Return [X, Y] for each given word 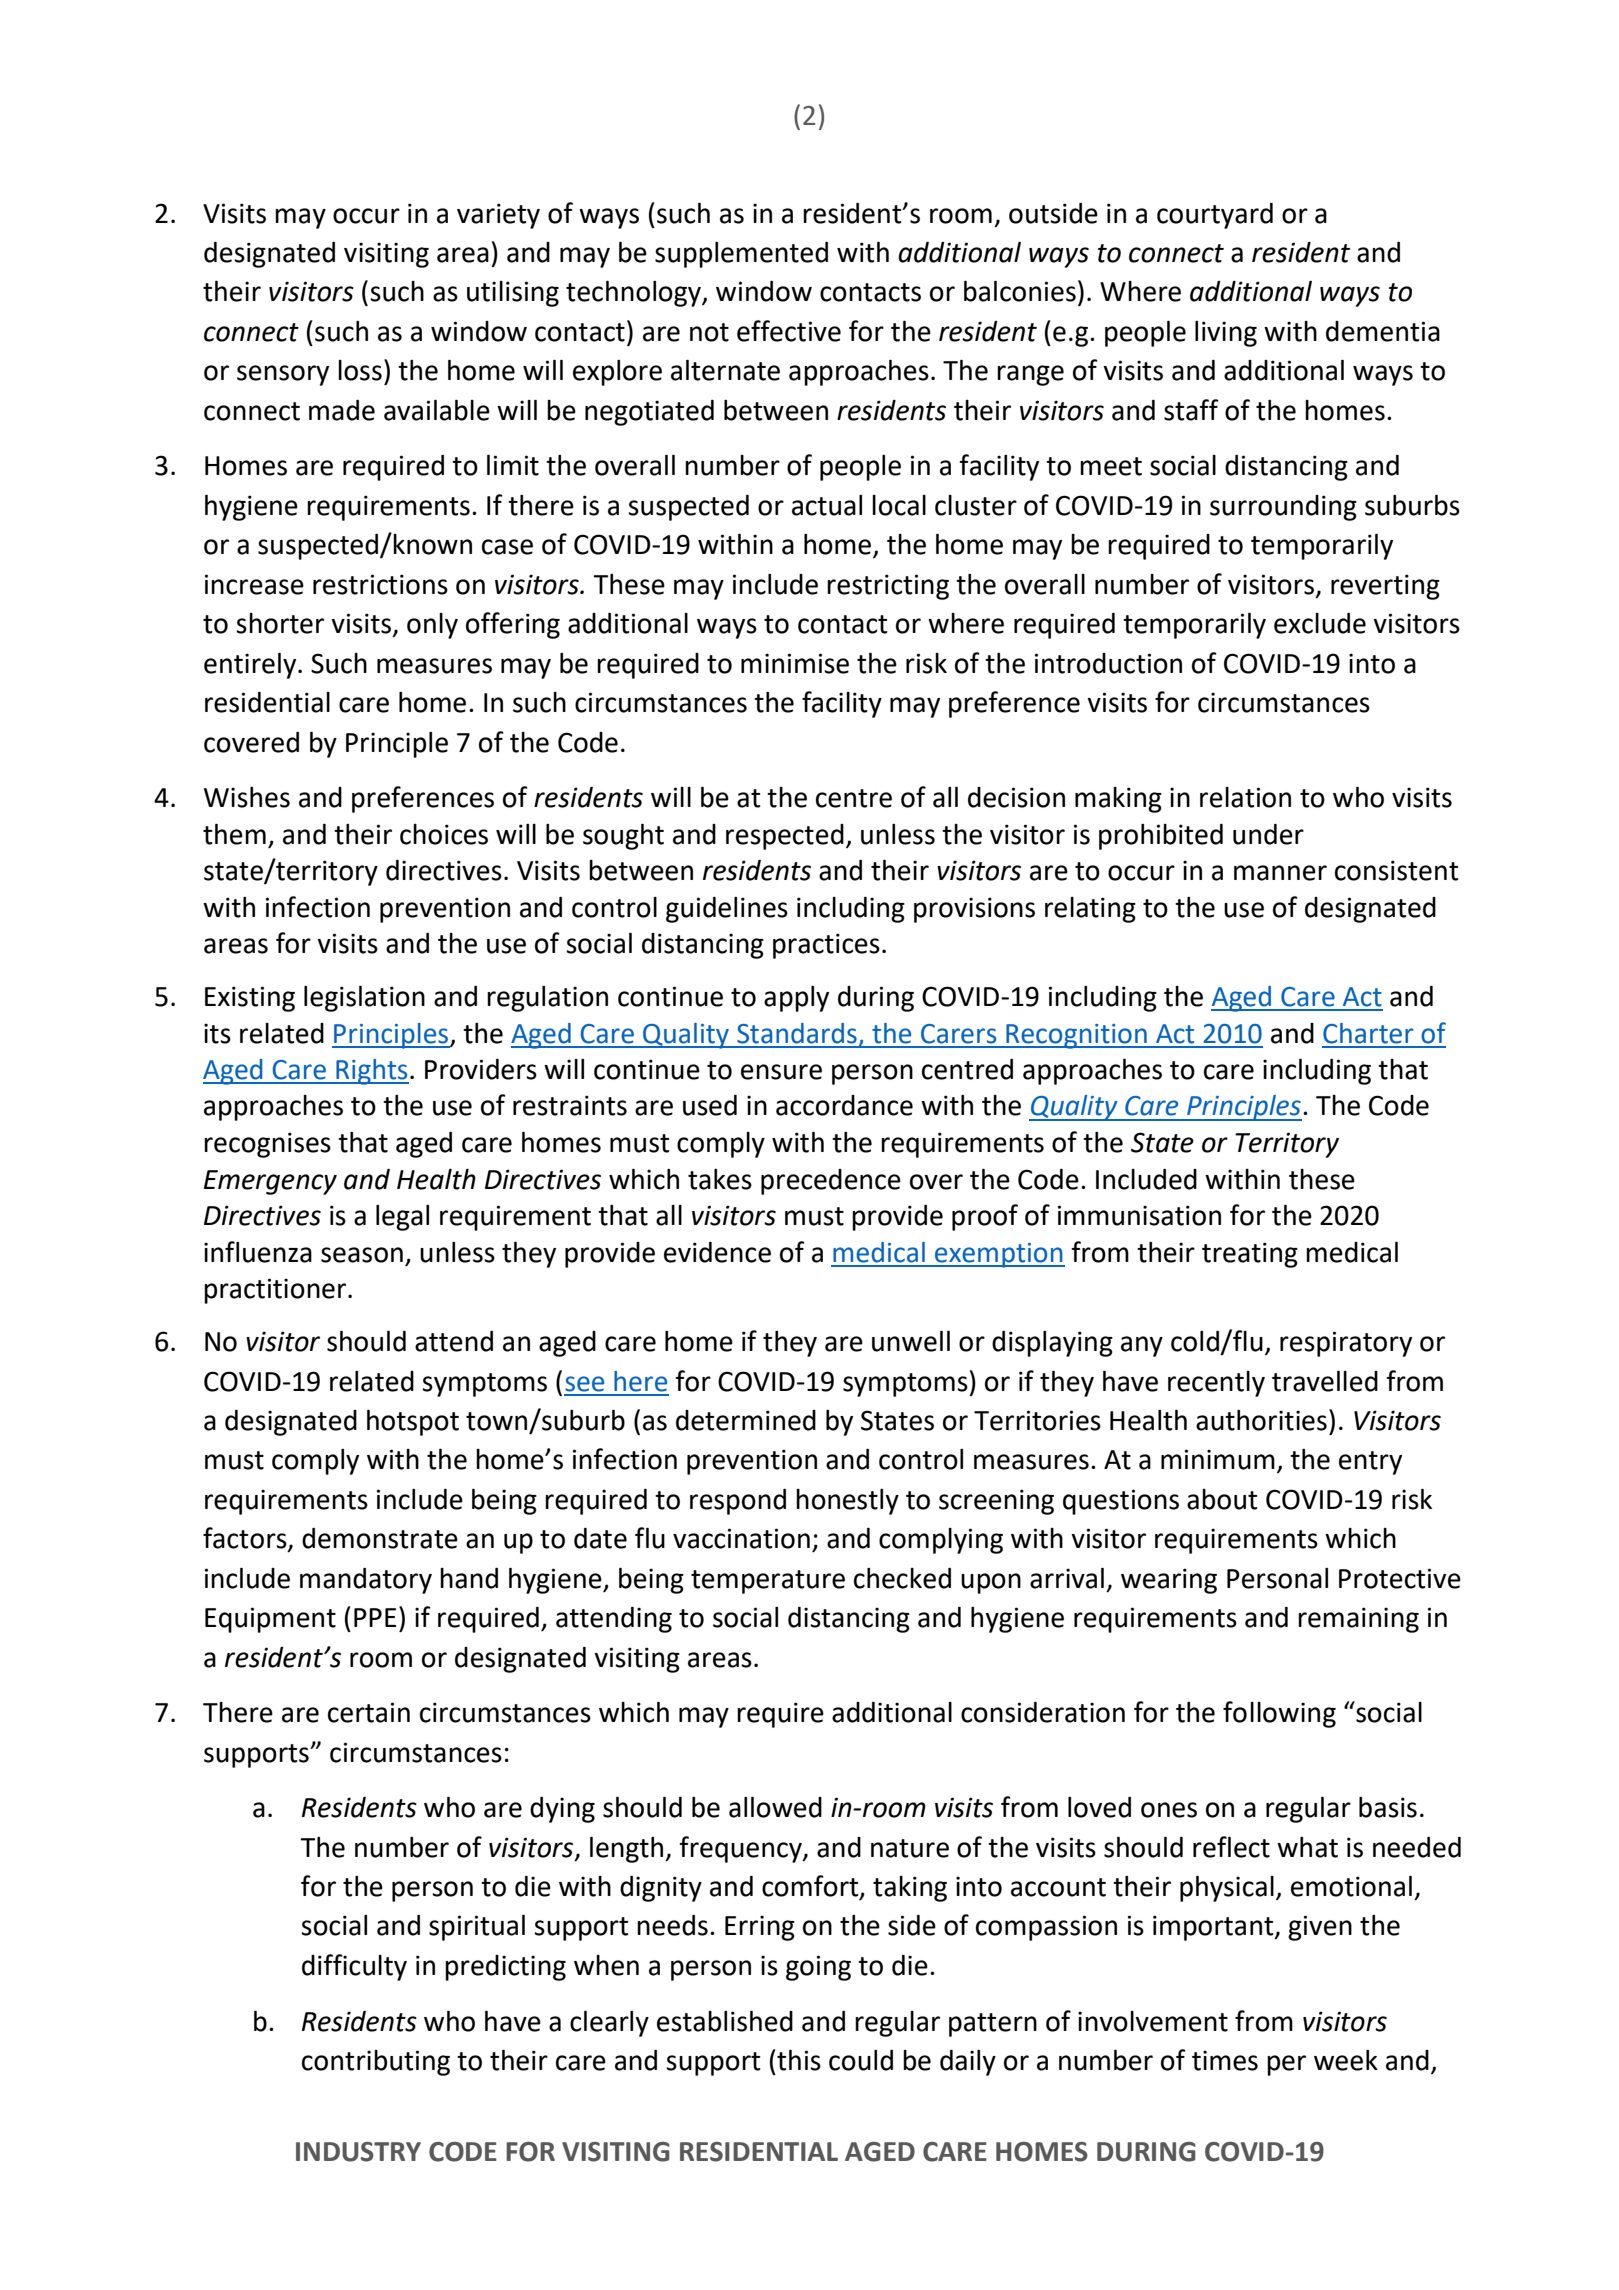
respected [785, 837]
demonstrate [380, 1538]
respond [738, 1502]
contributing [376, 2063]
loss [360, 370]
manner [1280, 873]
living [1226, 334]
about [1222, 1499]
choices [444, 834]
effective [789, 331]
